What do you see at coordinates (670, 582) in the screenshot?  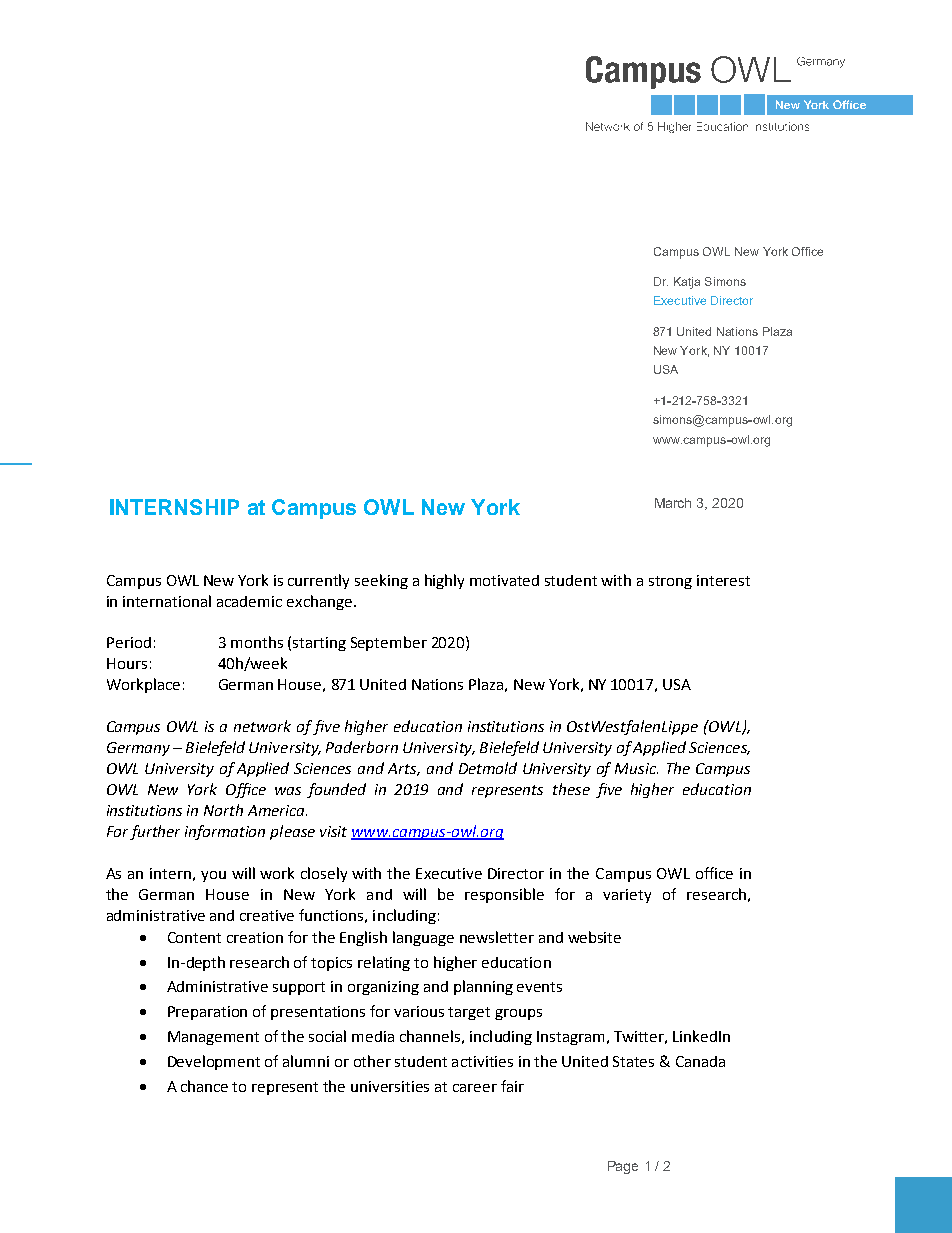 I see `strong` at bounding box center [670, 582].
